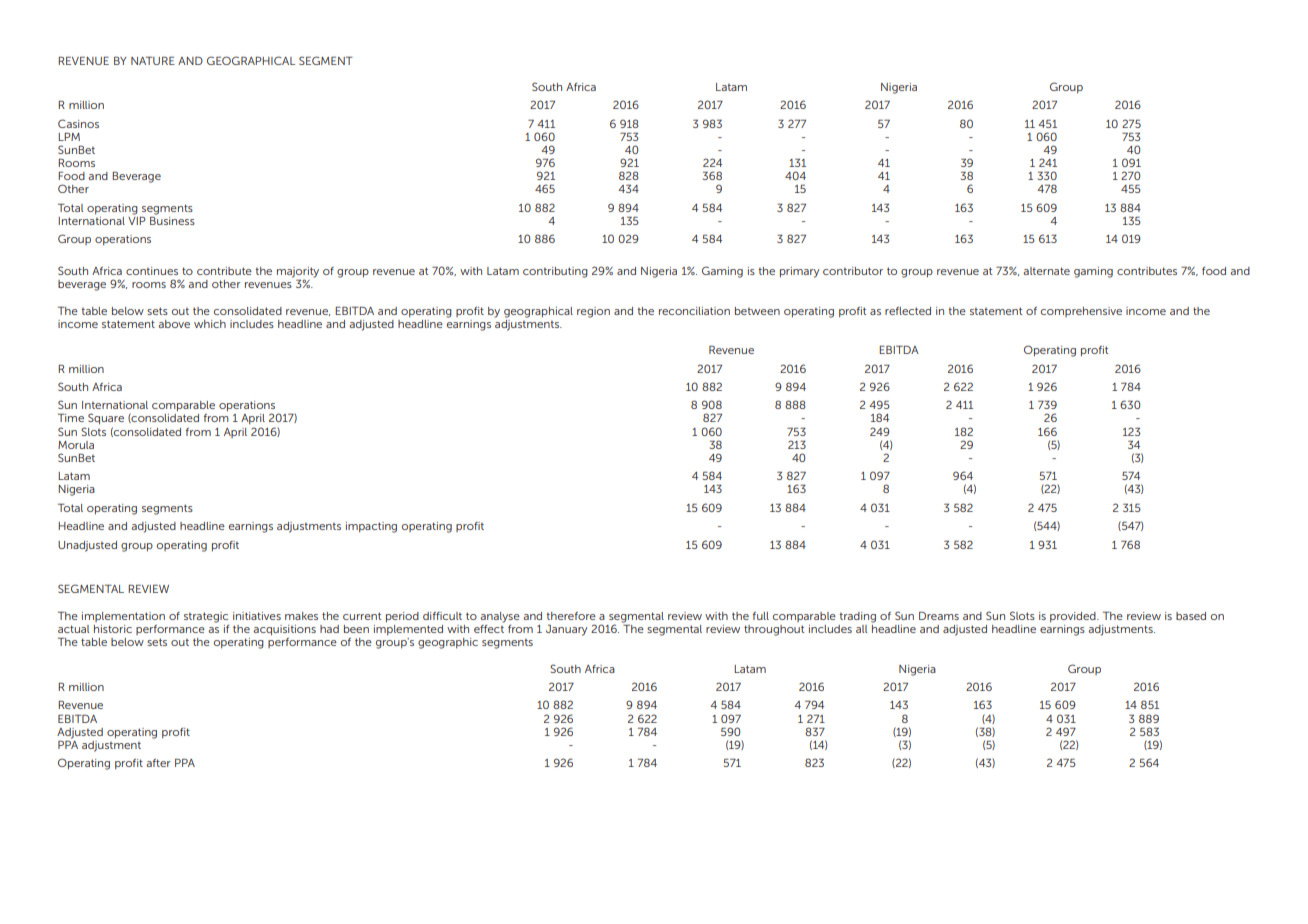 The height and width of the page is (924, 1308). Describe the element at coordinates (153, 60) in the page. I see `NATURE` at that location.
